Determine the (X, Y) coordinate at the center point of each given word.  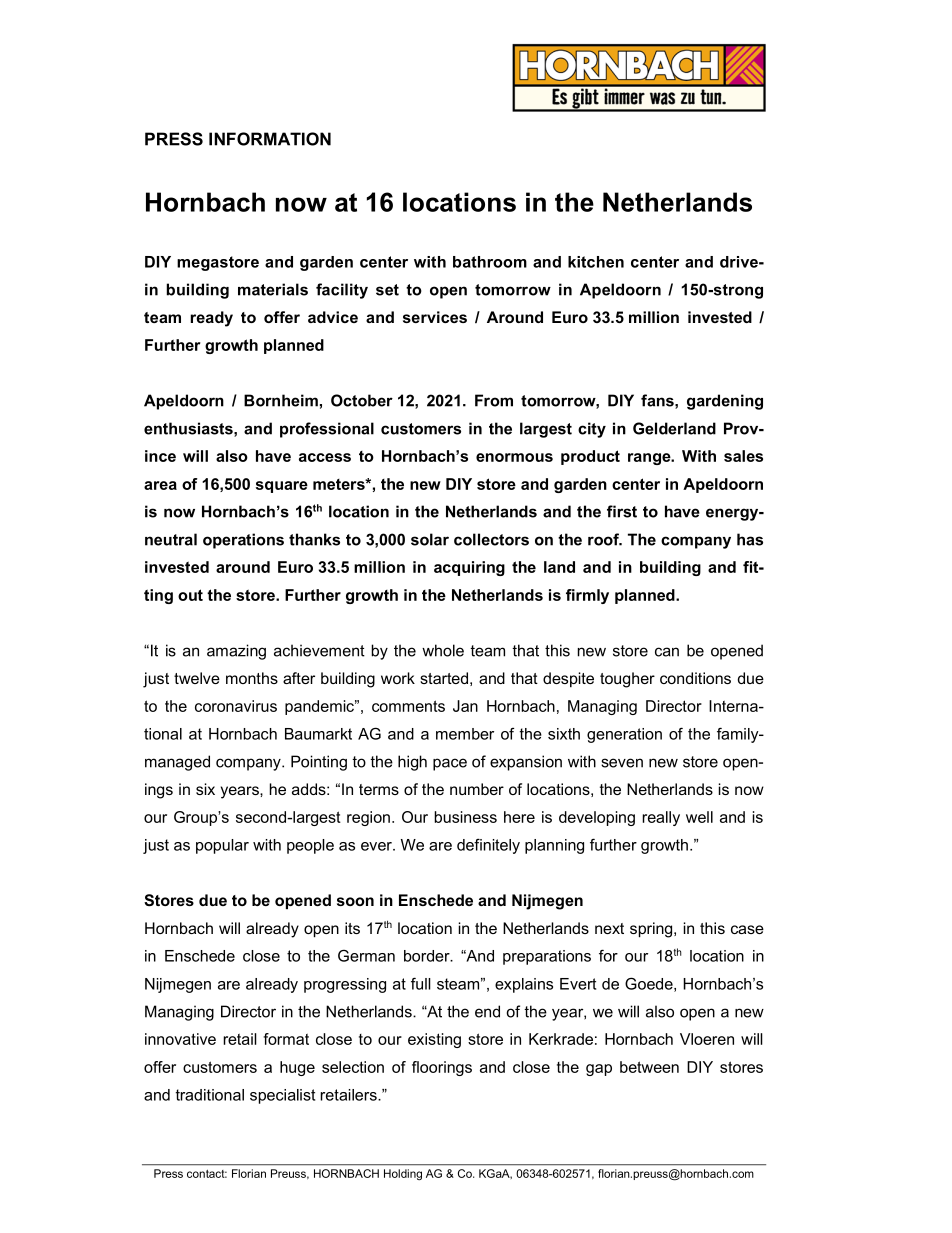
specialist (282, 1096)
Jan (465, 706)
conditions (695, 678)
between (649, 1067)
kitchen (596, 262)
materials (273, 289)
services (435, 317)
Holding (403, 1174)
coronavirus (236, 706)
